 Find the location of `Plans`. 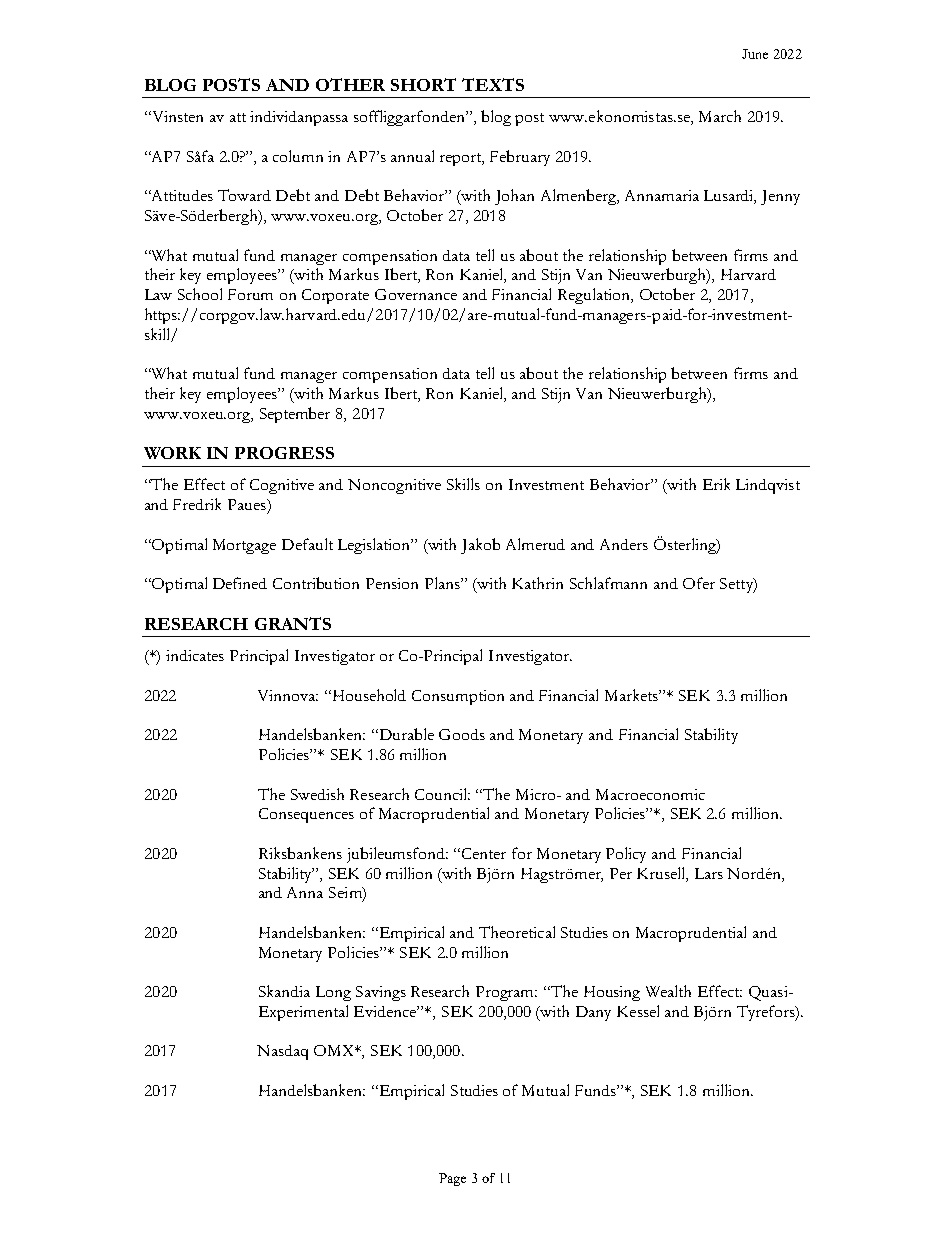

Plans is located at coordinates (443, 583).
